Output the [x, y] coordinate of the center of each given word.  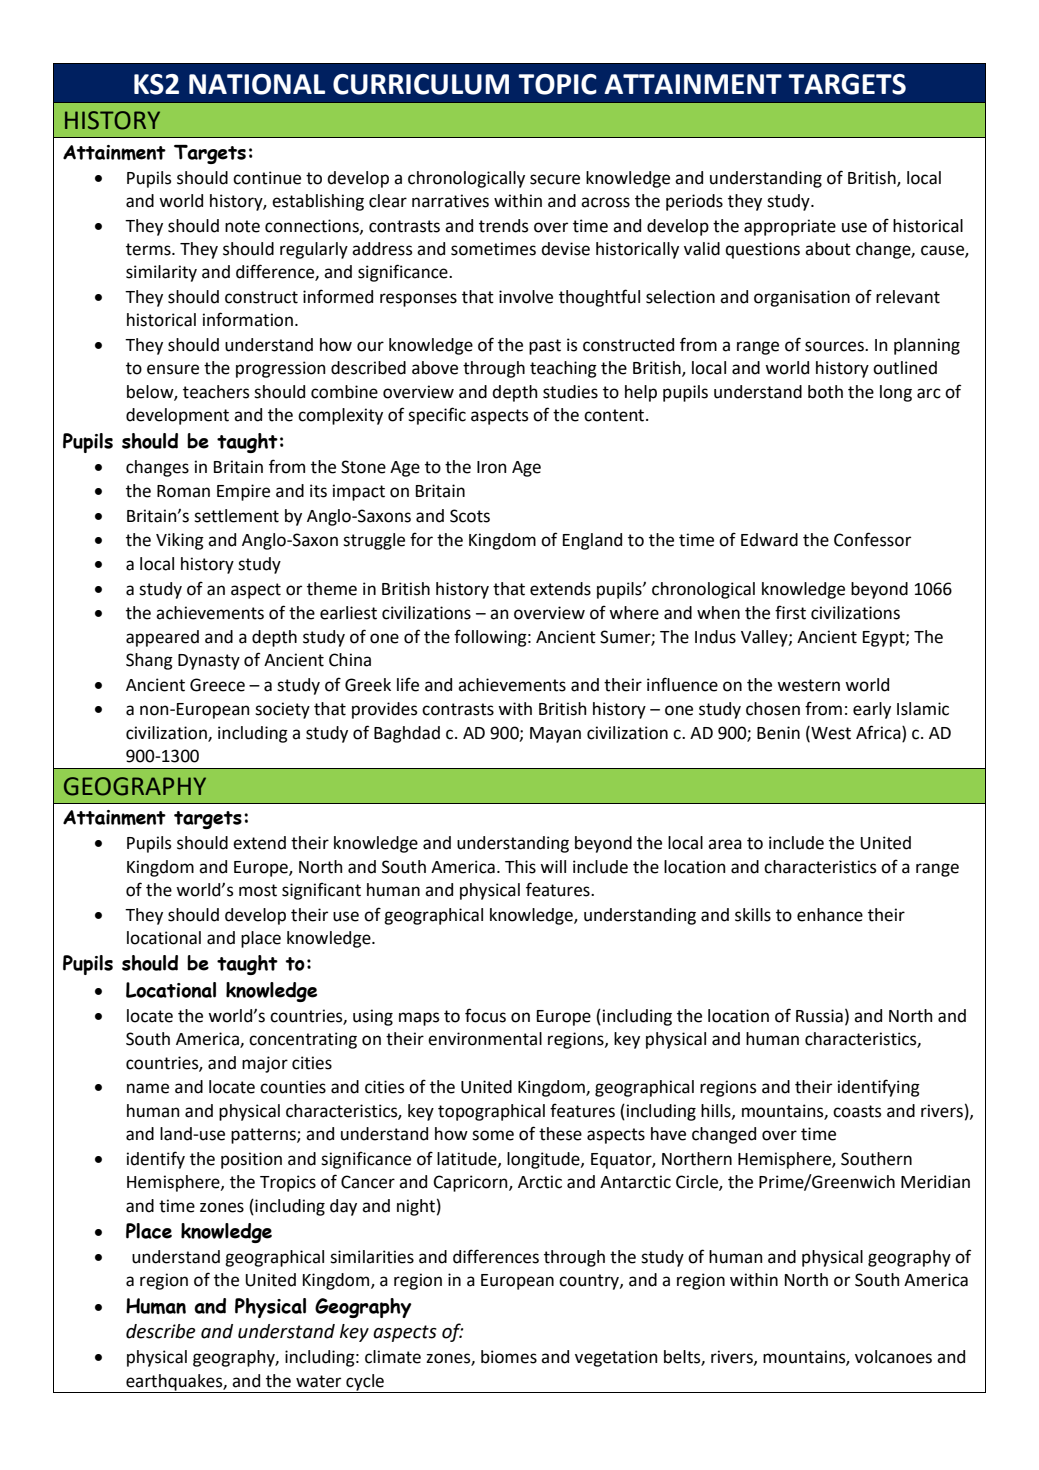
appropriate [790, 227]
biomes [509, 1357]
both [825, 392]
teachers [216, 392]
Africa [879, 732]
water [318, 1381]
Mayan [555, 735]
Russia [819, 1016]
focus [485, 1015]
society [282, 710]
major [265, 1064]
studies [570, 392]
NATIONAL [257, 84]
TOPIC [557, 84]
